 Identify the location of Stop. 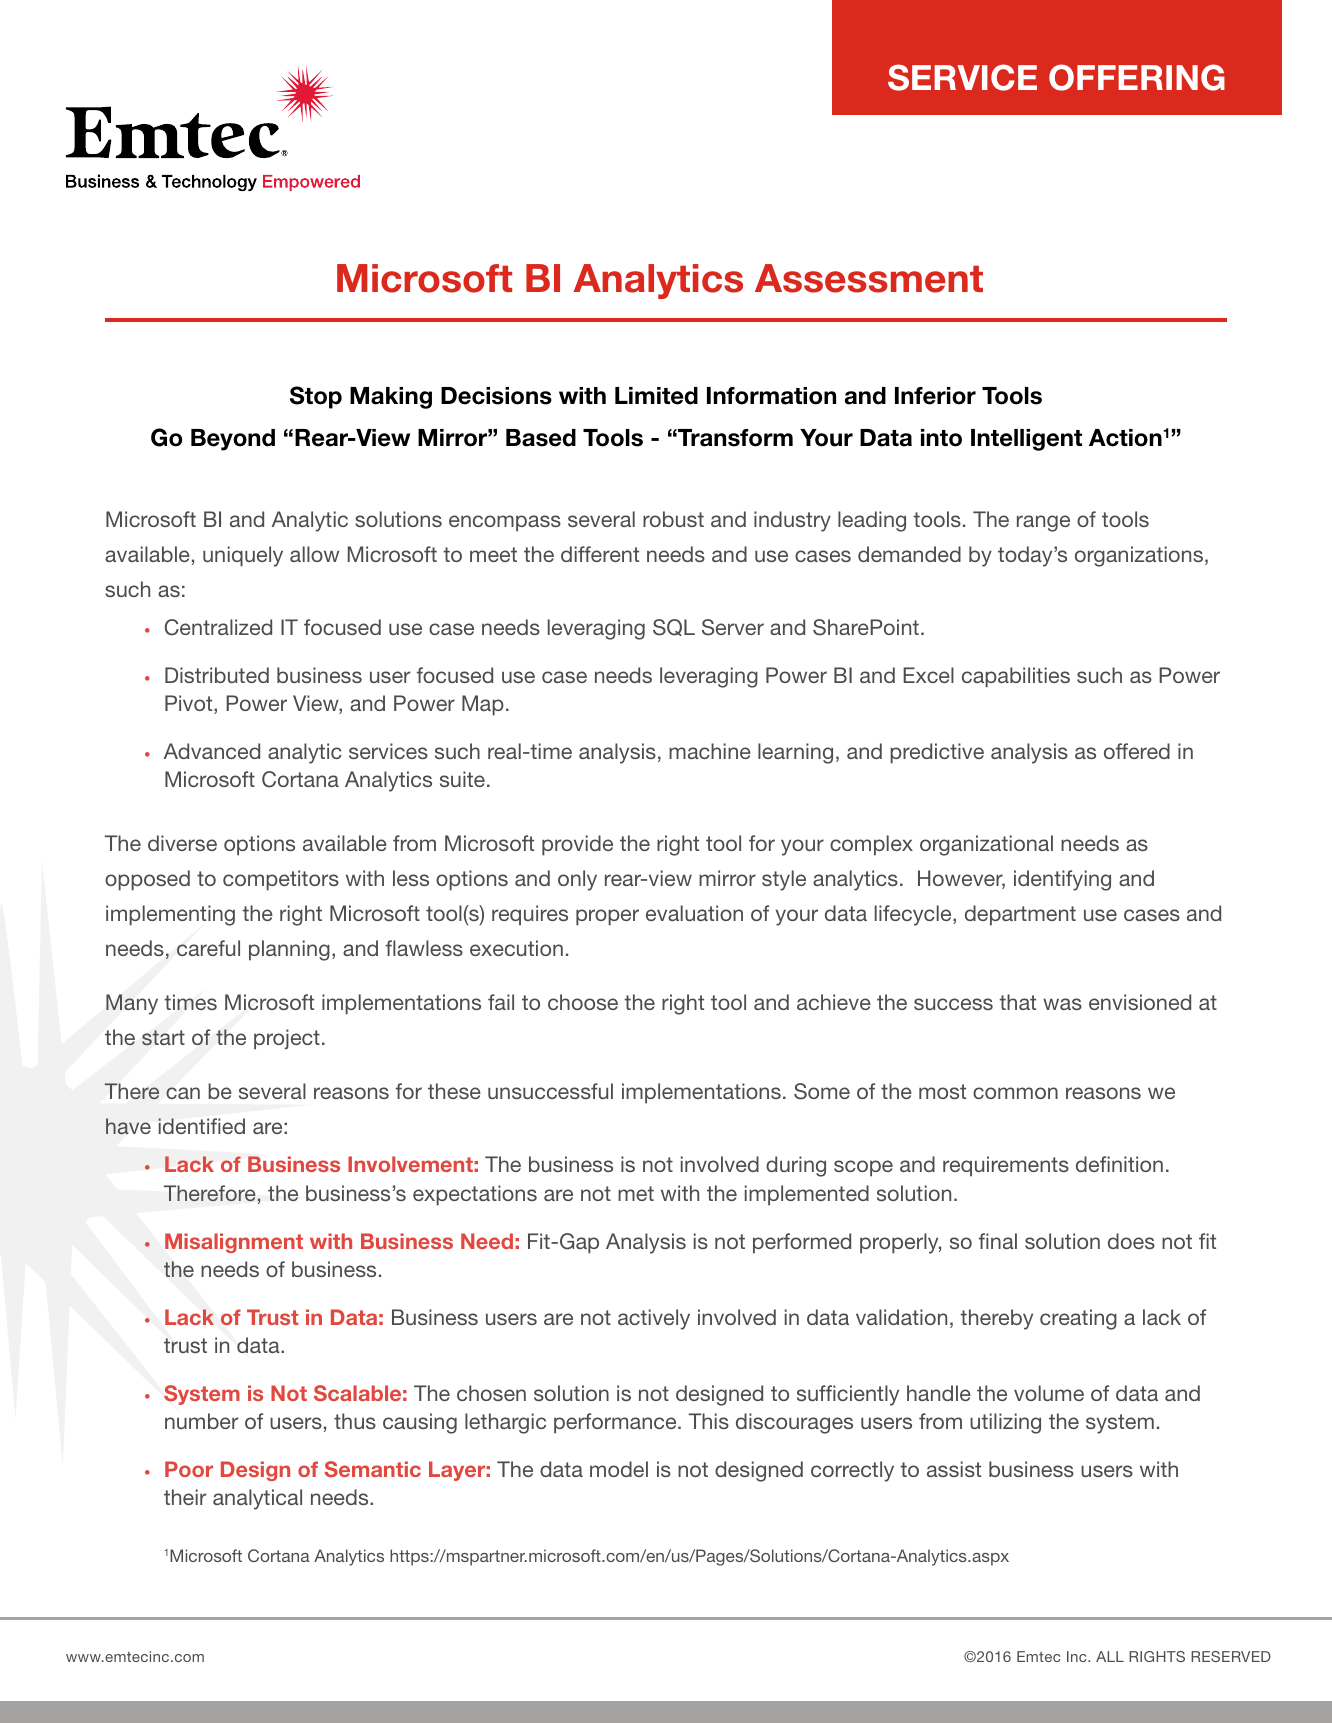
(316, 397).
